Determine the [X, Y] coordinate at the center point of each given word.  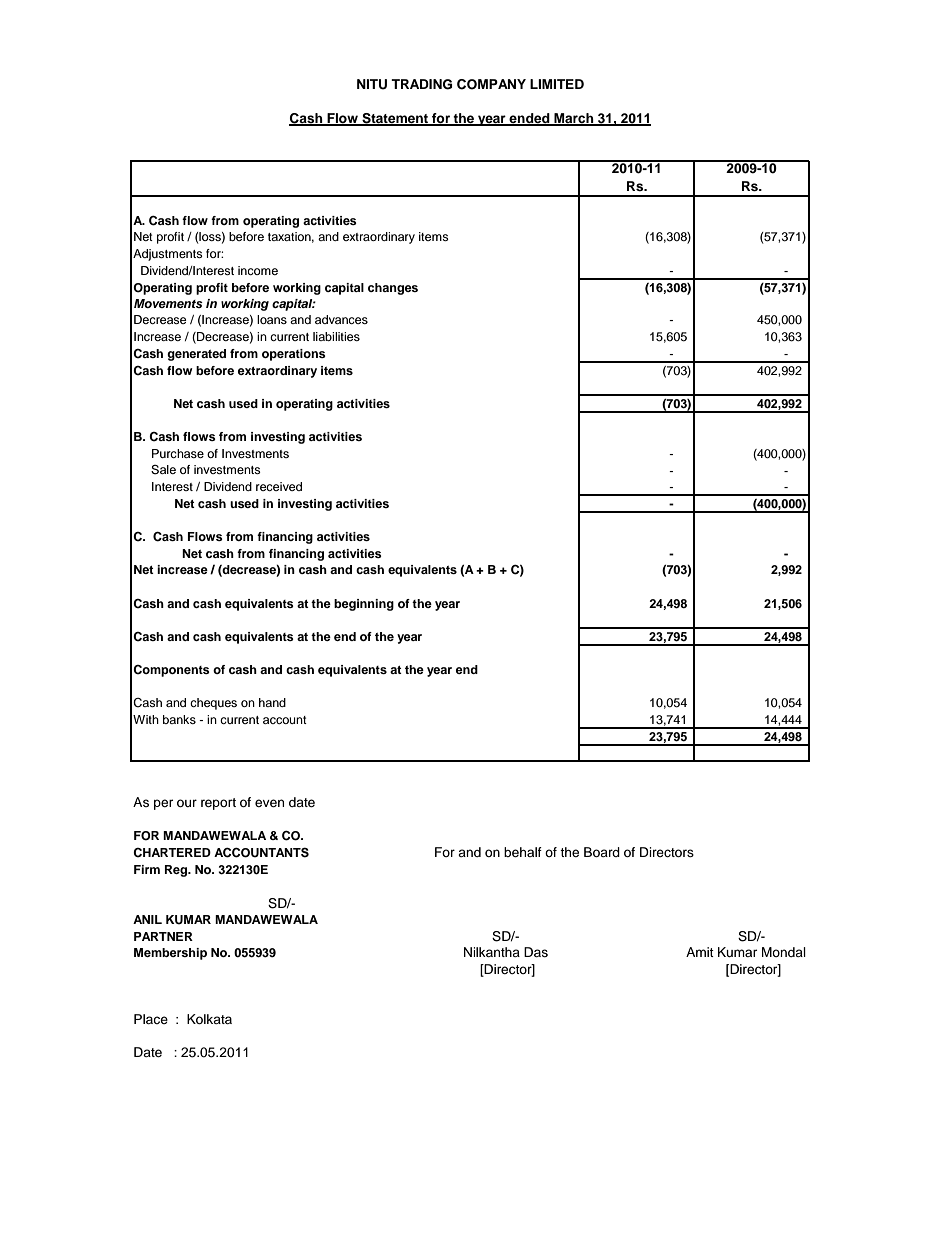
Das [536, 952]
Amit [700, 952]
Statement [395, 119]
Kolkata [209, 1019]
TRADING [421, 84]
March [574, 119]
